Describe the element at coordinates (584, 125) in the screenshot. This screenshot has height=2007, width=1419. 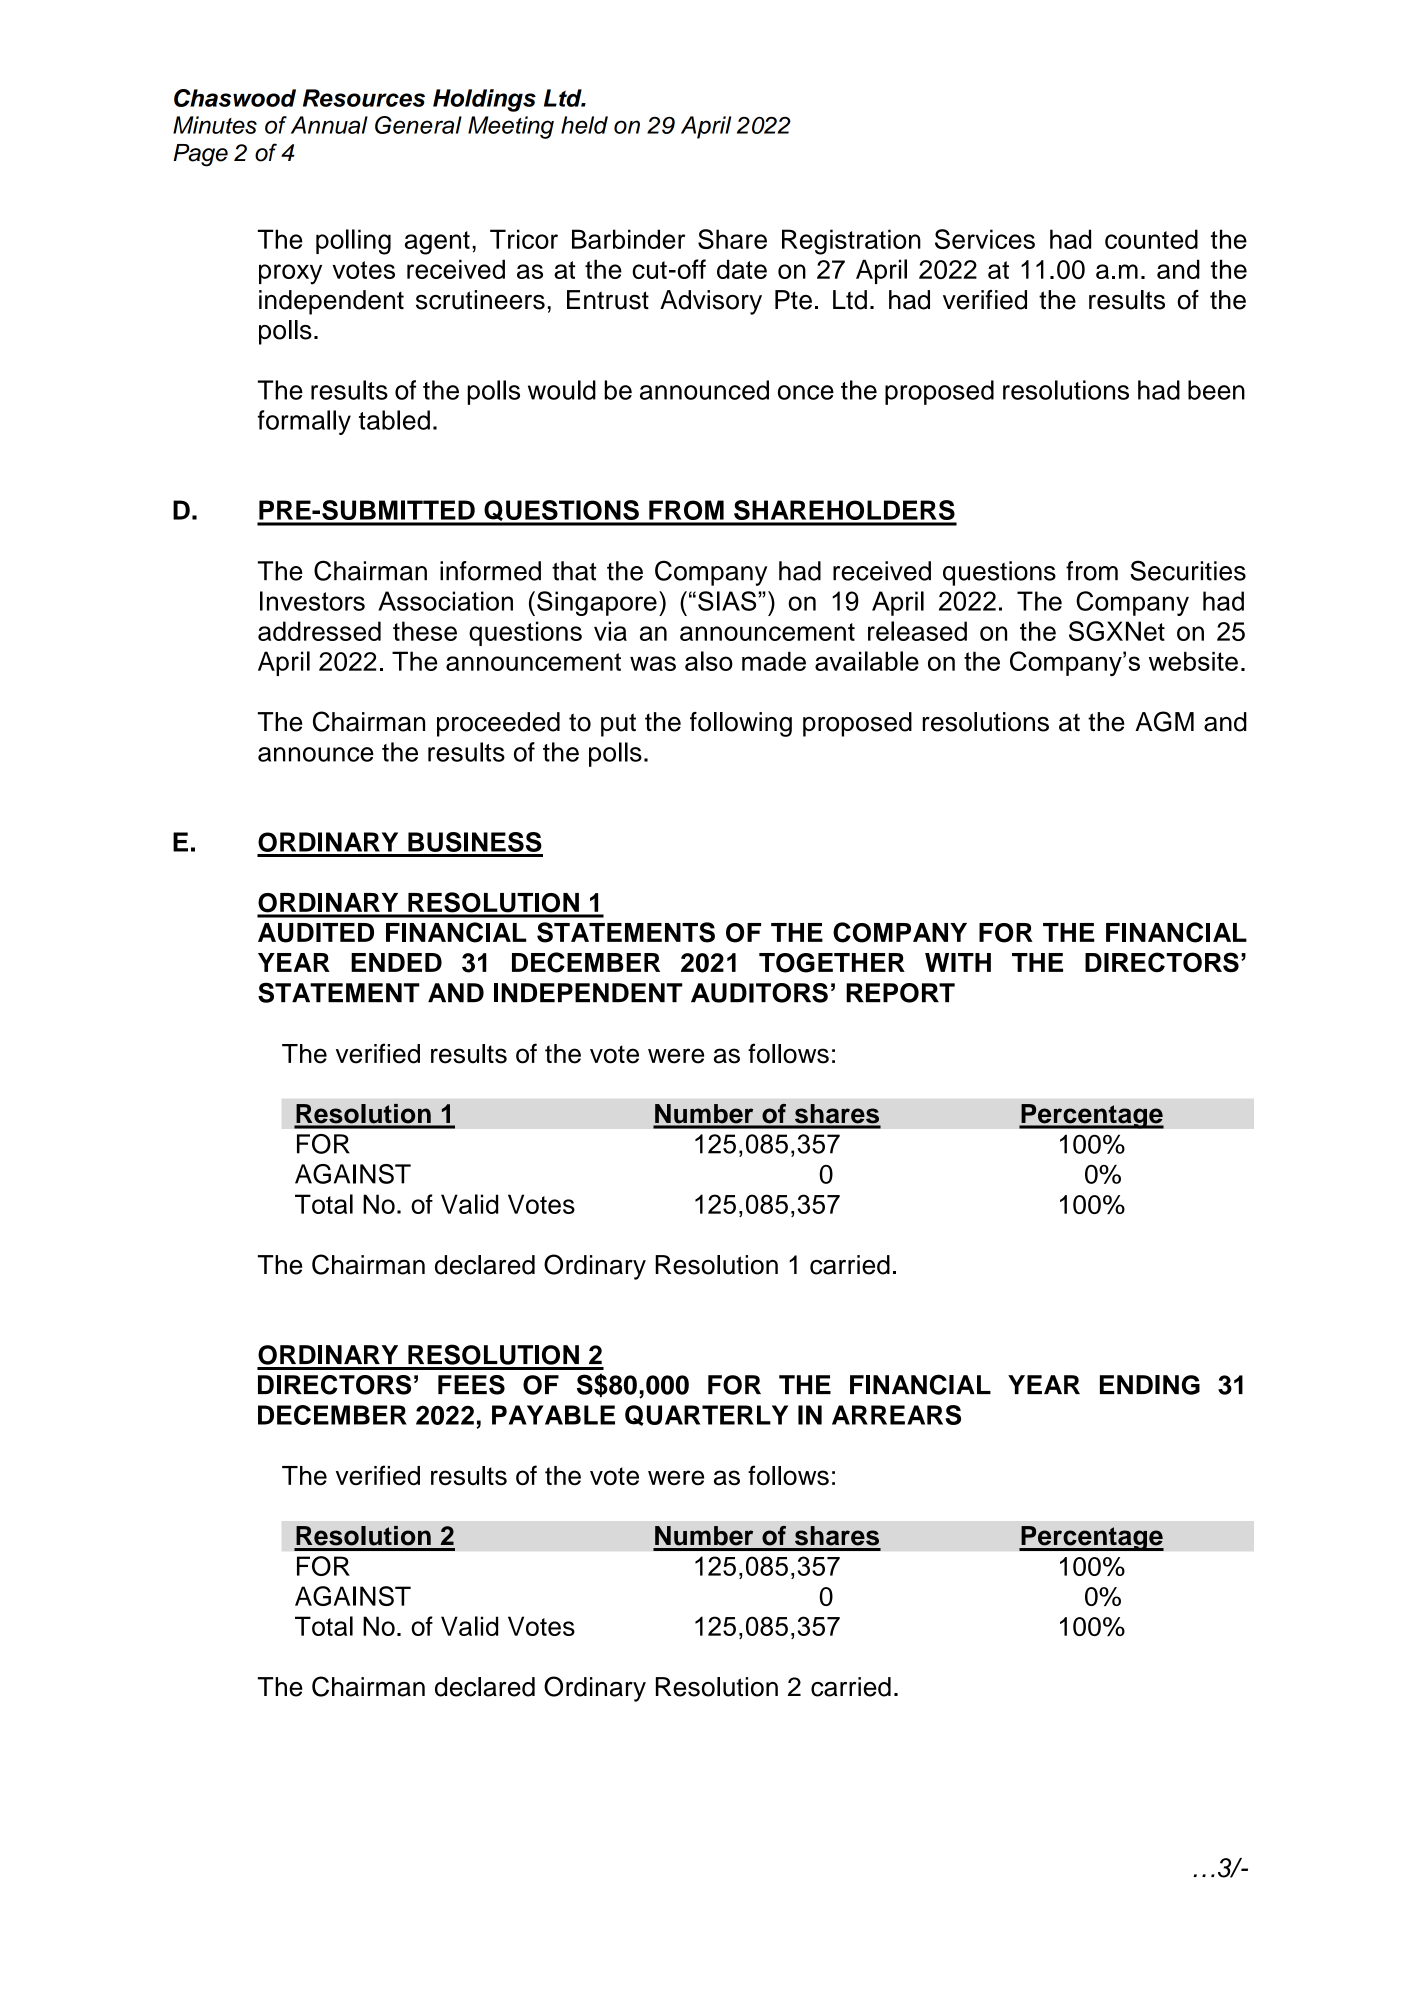
I see `held` at that location.
